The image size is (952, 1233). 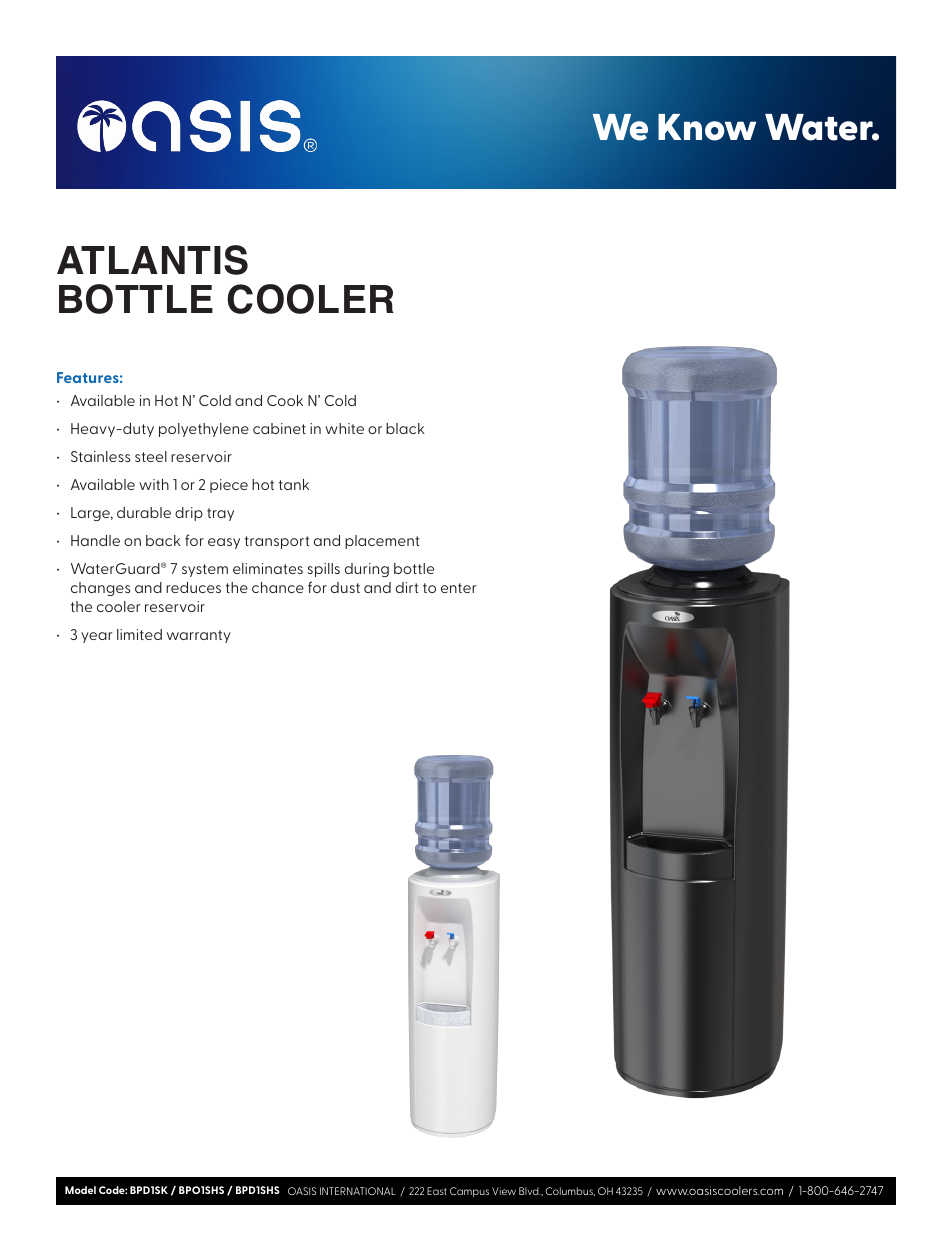 What do you see at coordinates (459, 588) in the screenshot?
I see `enter` at bounding box center [459, 588].
